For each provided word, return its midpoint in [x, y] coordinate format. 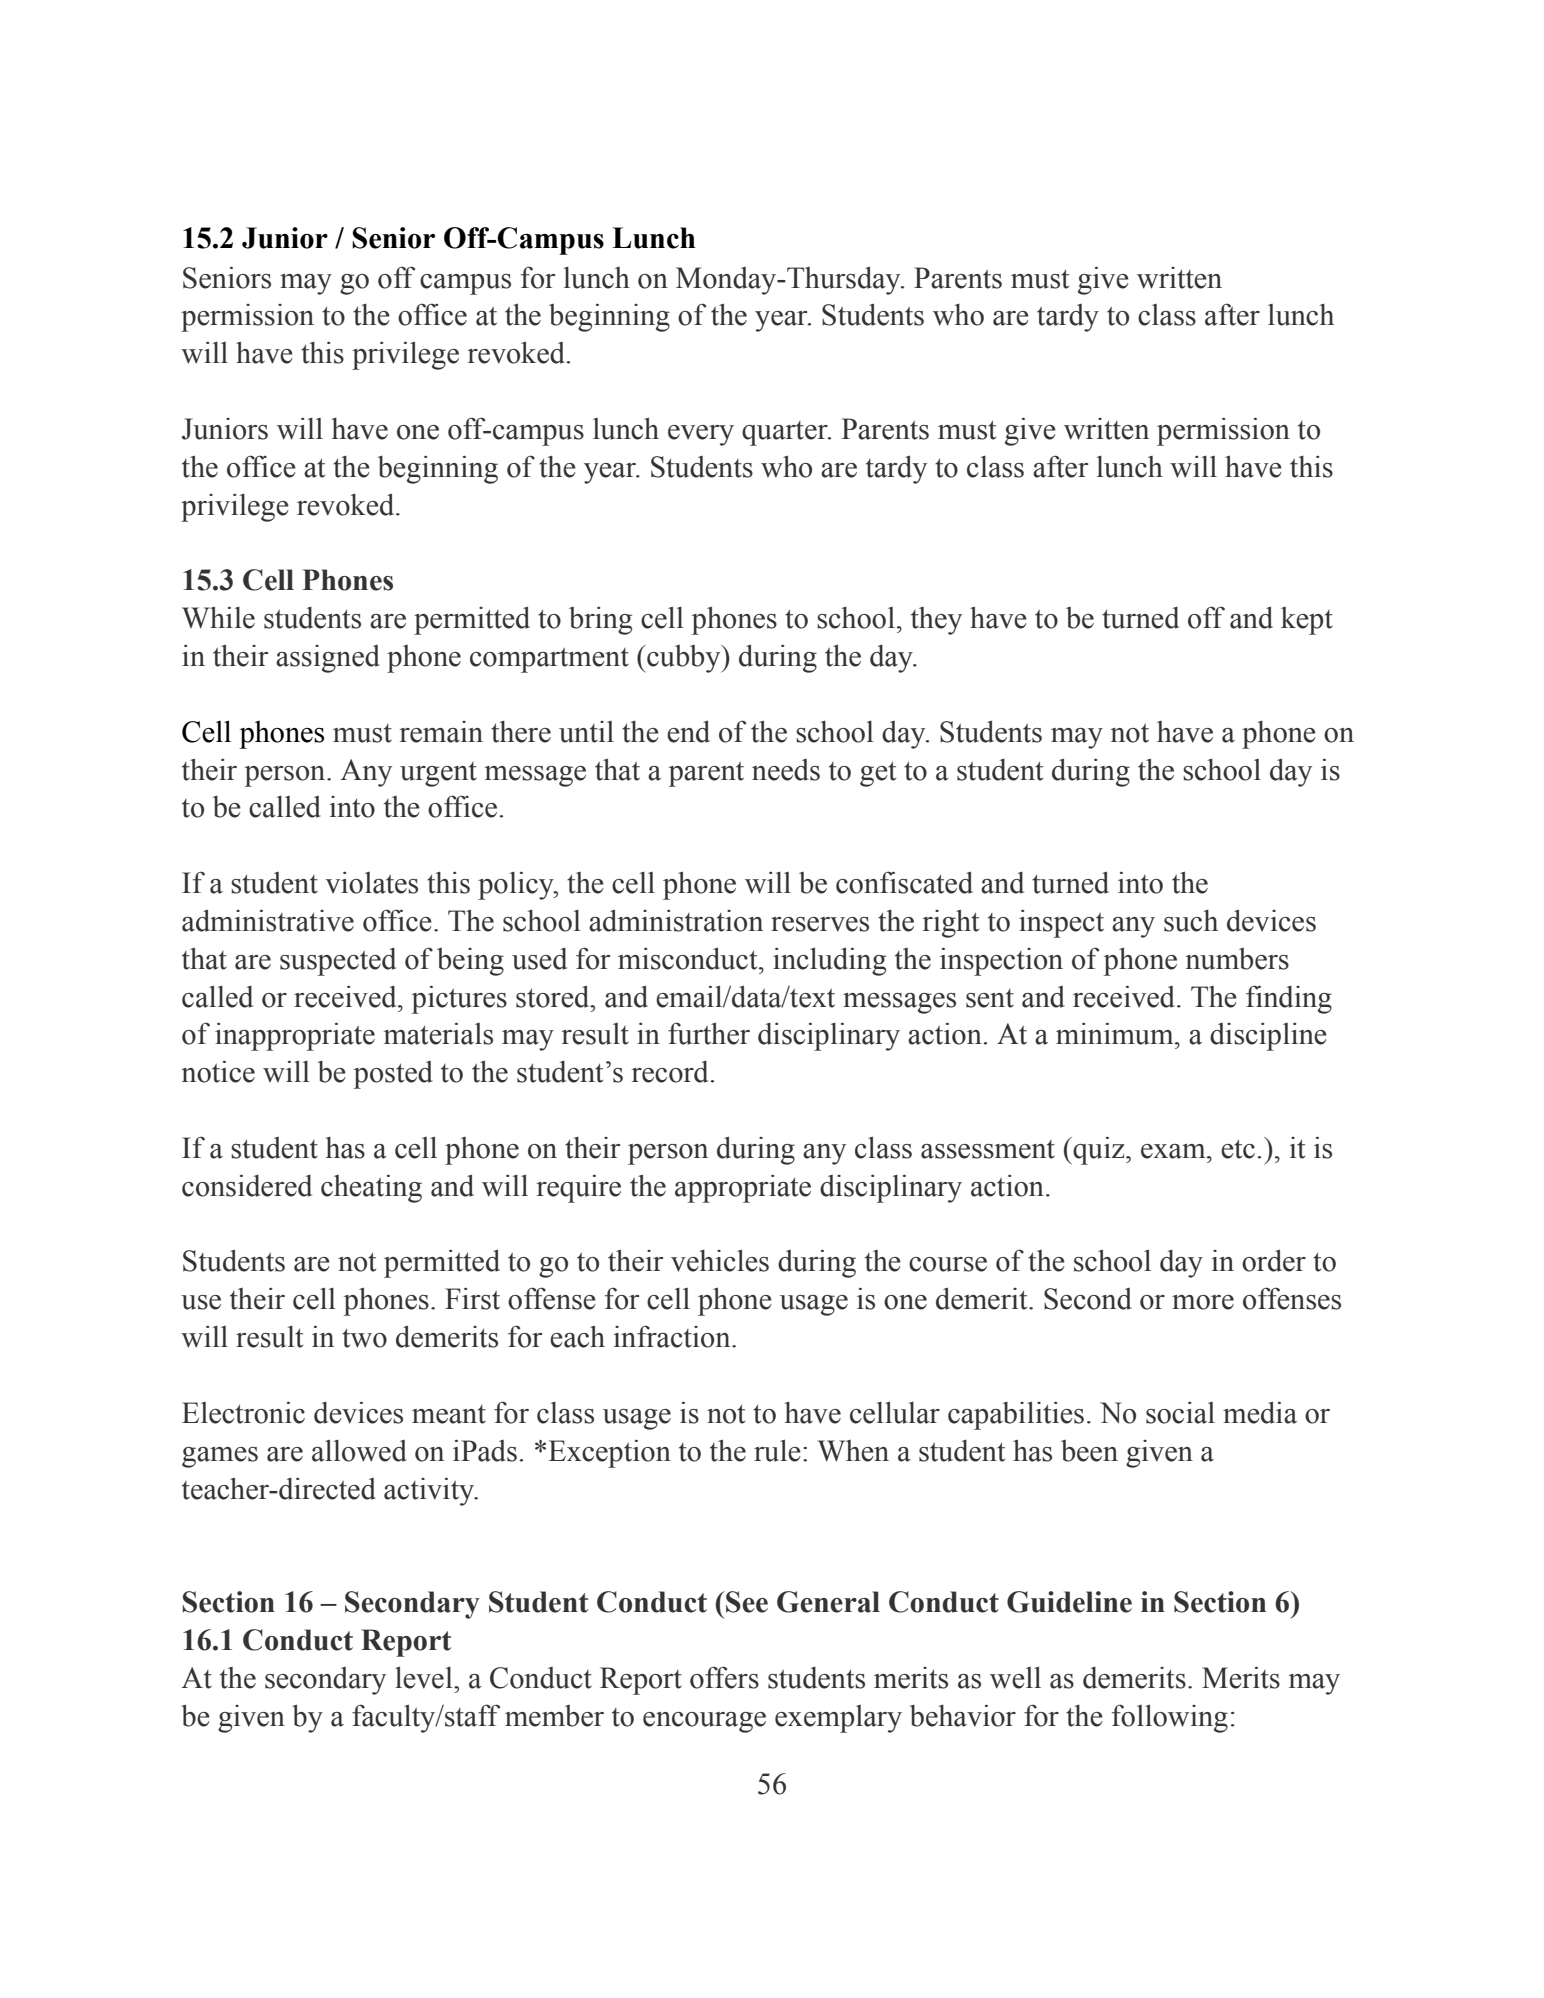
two [364, 1338]
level [425, 1678]
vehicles [720, 1261]
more [1203, 1302]
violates [371, 883]
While [218, 617]
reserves [820, 924]
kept [1307, 621]
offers [724, 1677]
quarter [786, 433]
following [1170, 1718]
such [1191, 921]
